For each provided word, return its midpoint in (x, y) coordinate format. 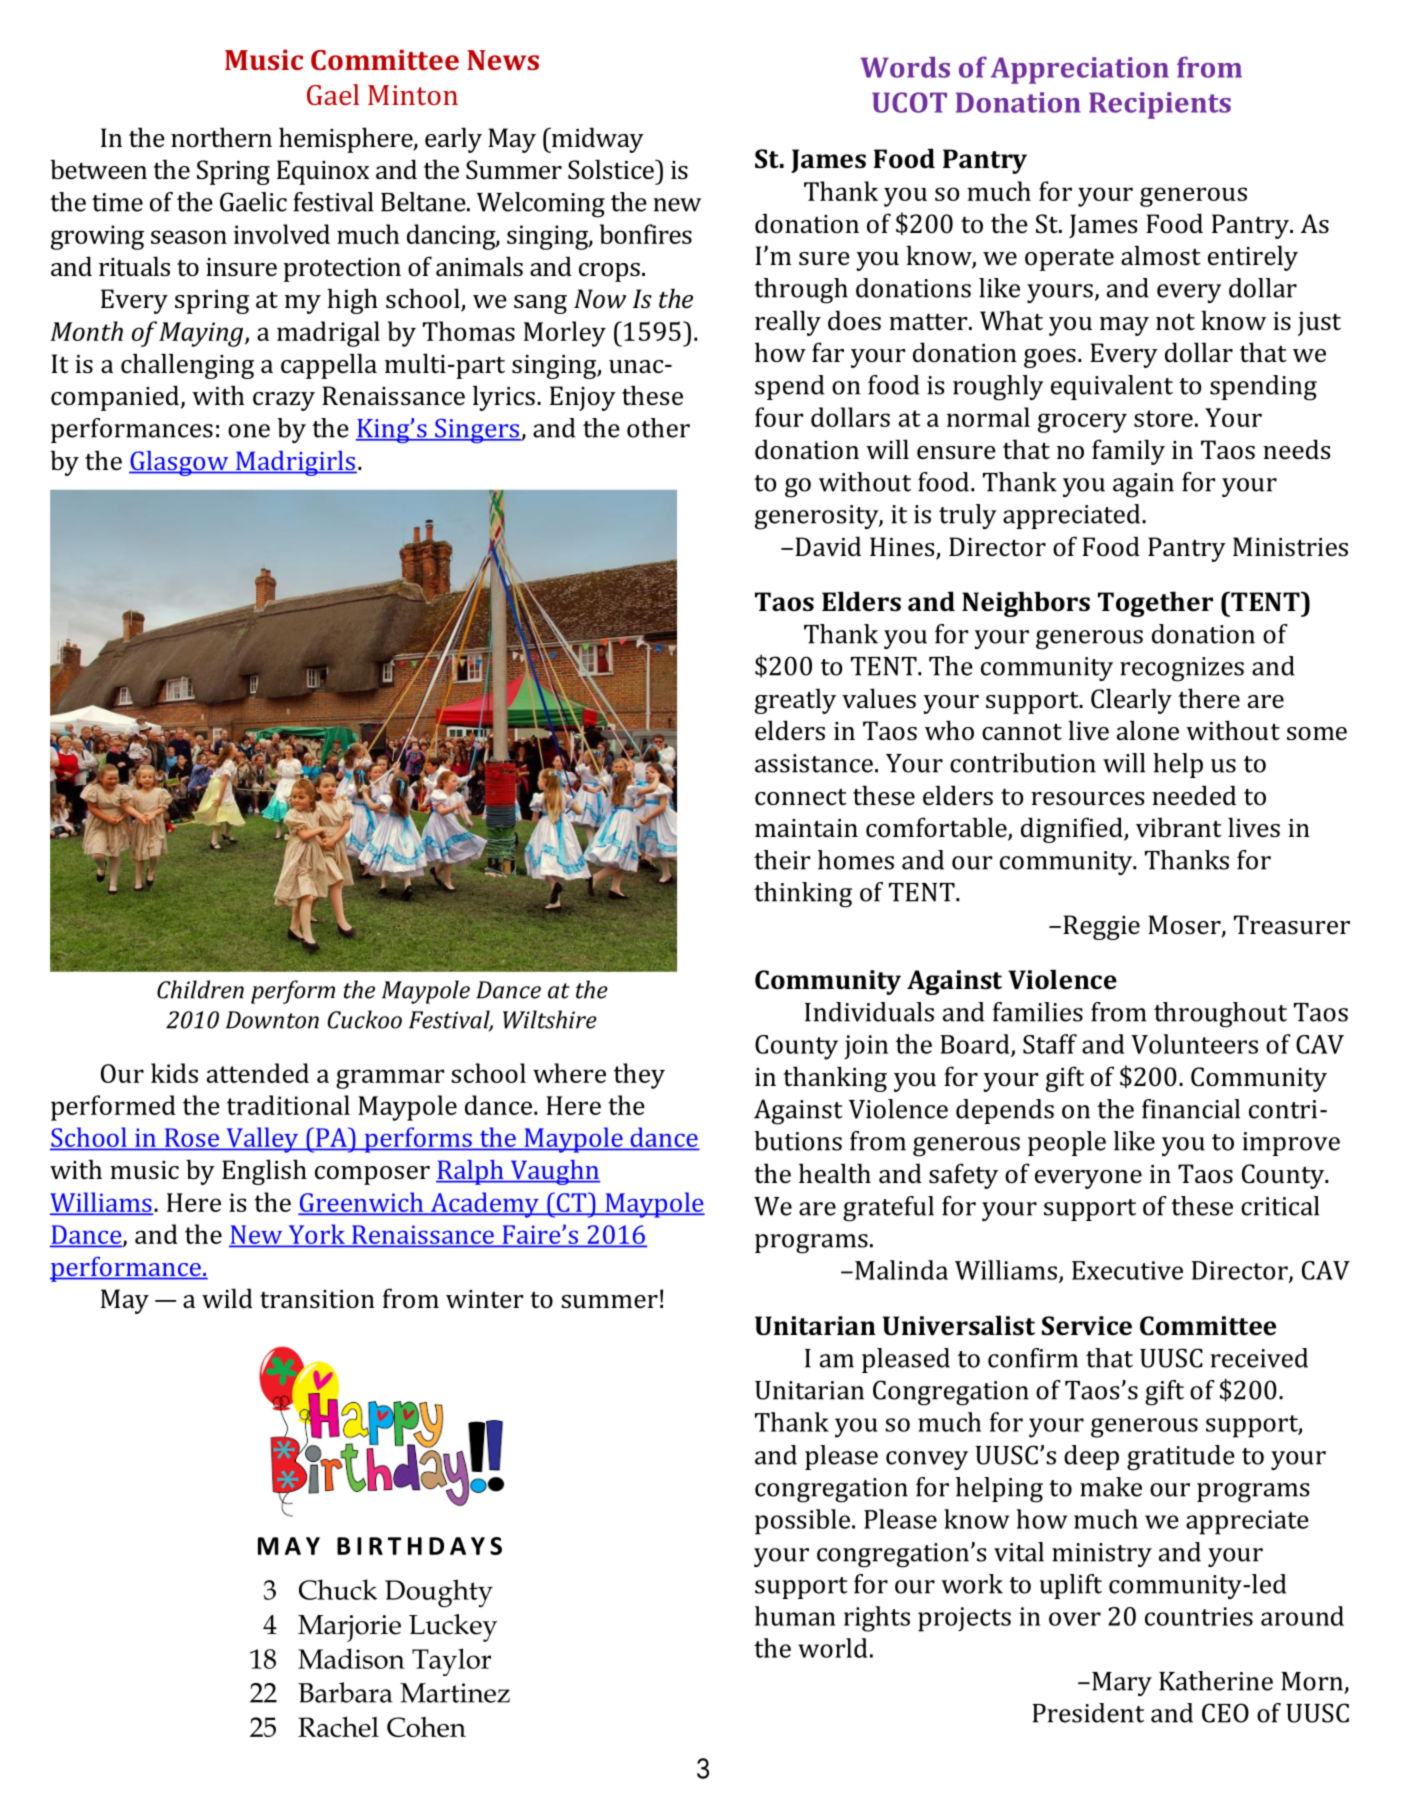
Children (200, 989)
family (1128, 452)
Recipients (1160, 105)
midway (596, 140)
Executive (1127, 1270)
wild (227, 1298)
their (782, 860)
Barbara (345, 1692)
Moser (1185, 926)
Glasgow (180, 463)
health (835, 1173)
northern (221, 137)
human (795, 1616)
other (658, 428)
